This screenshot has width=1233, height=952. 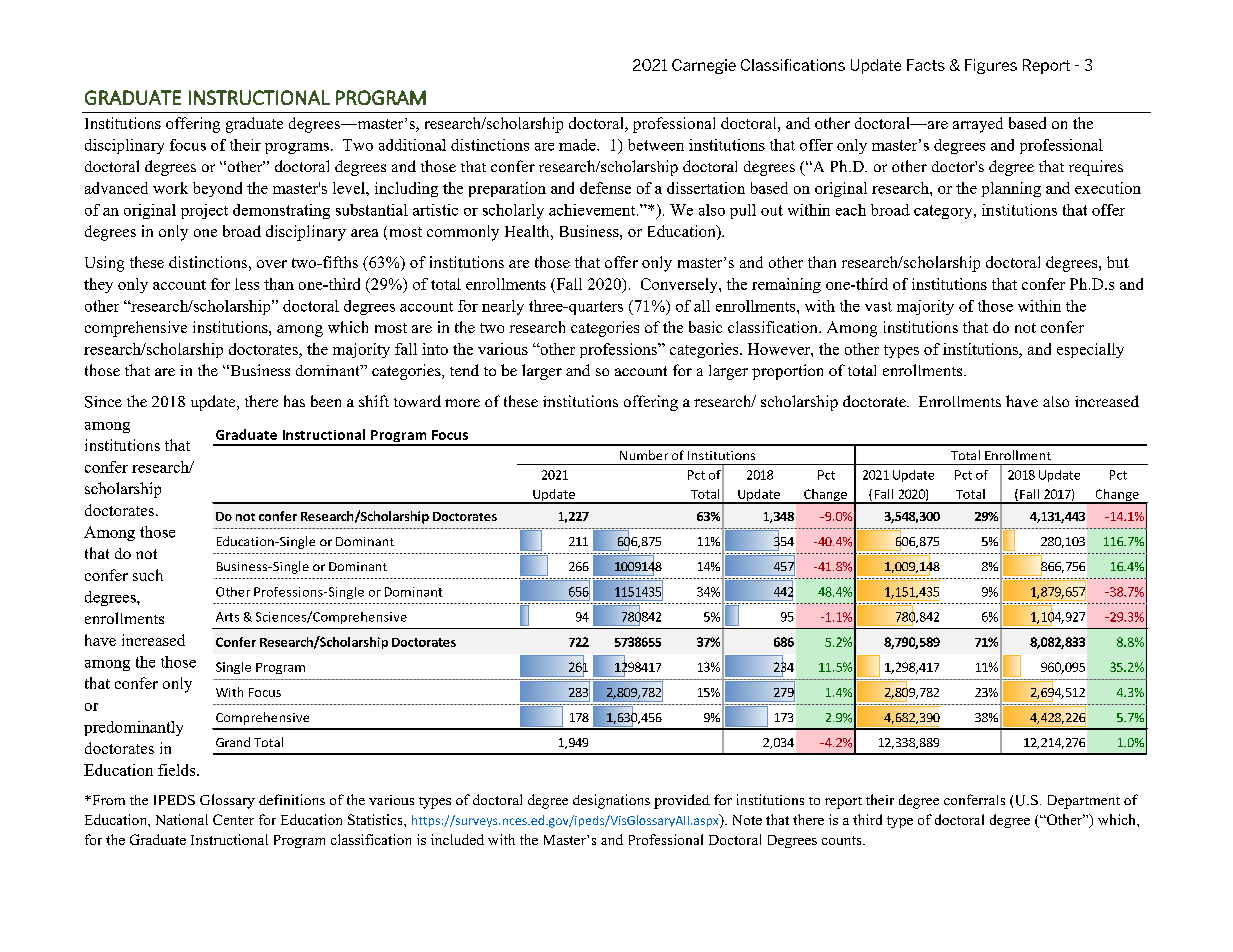 I want to click on designations, so click(x=611, y=801).
